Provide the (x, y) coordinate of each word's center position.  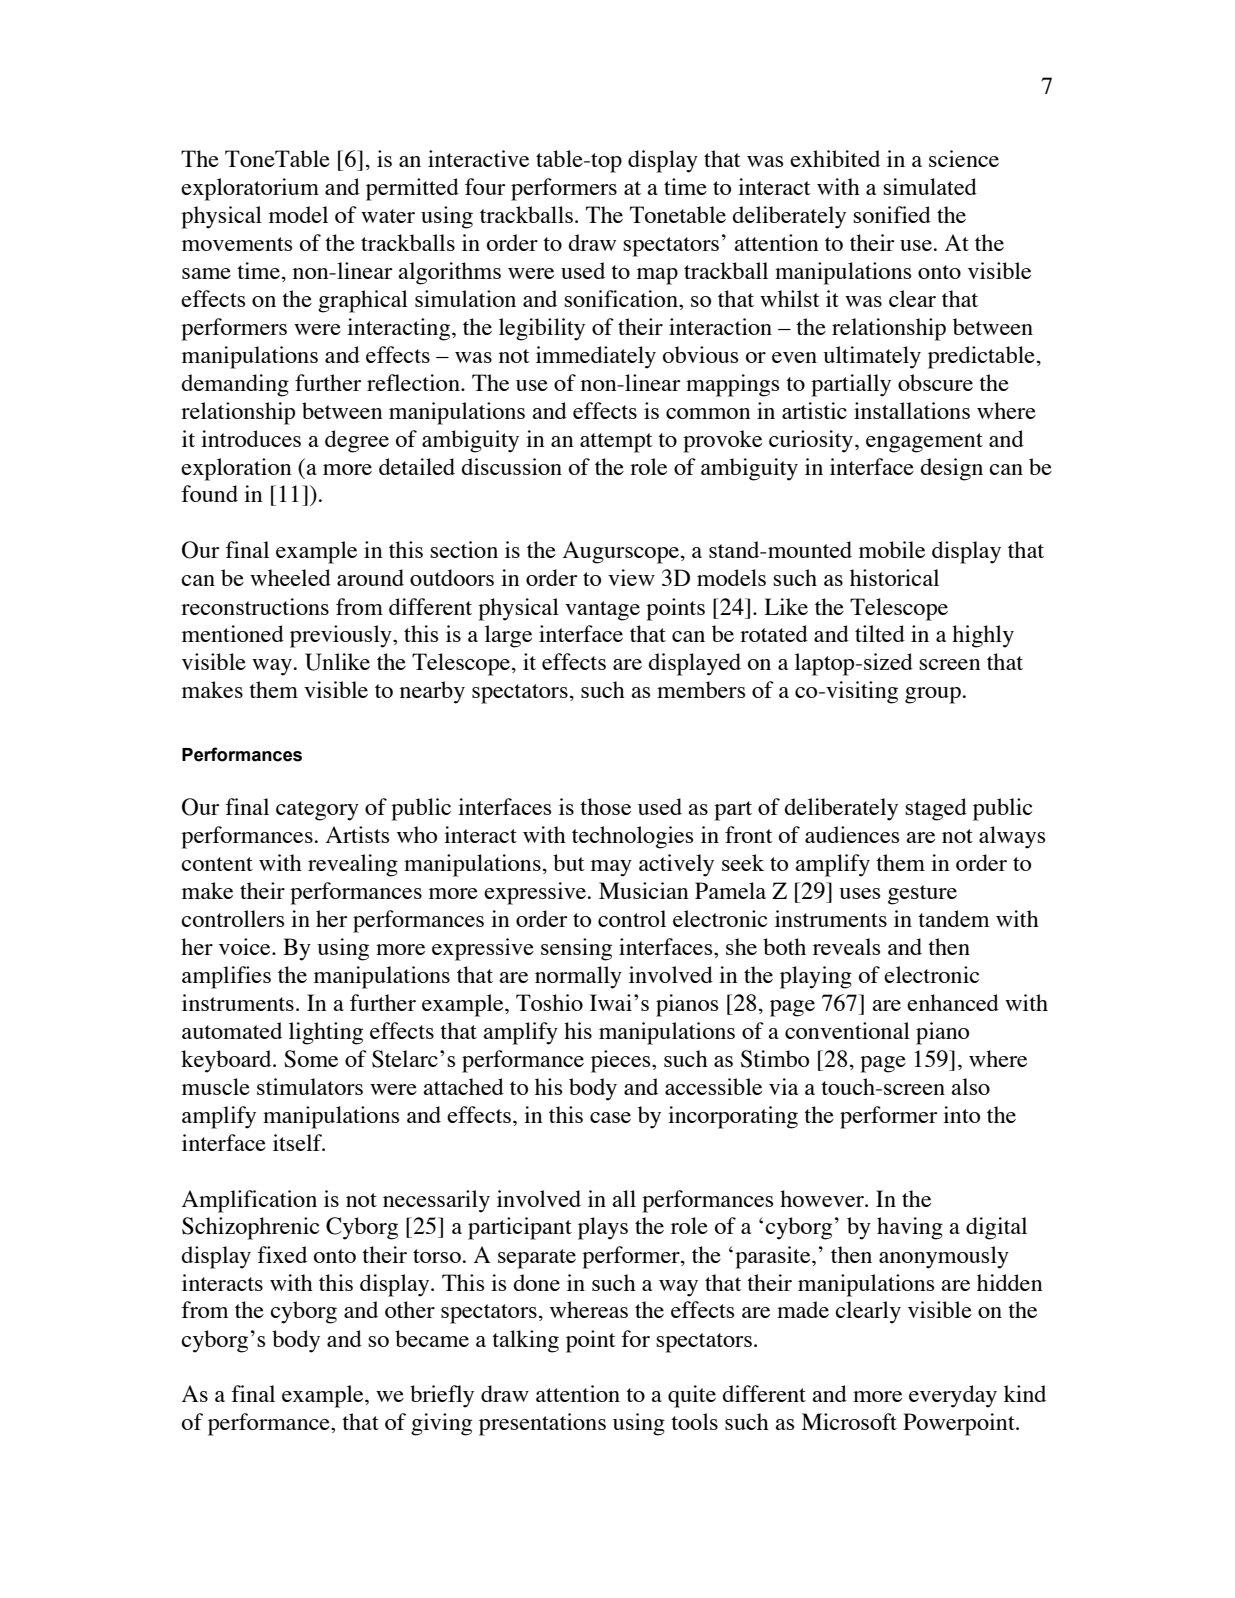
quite (692, 1396)
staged (936, 809)
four (485, 186)
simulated (930, 186)
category (317, 811)
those (605, 806)
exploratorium (250, 189)
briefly (442, 1396)
